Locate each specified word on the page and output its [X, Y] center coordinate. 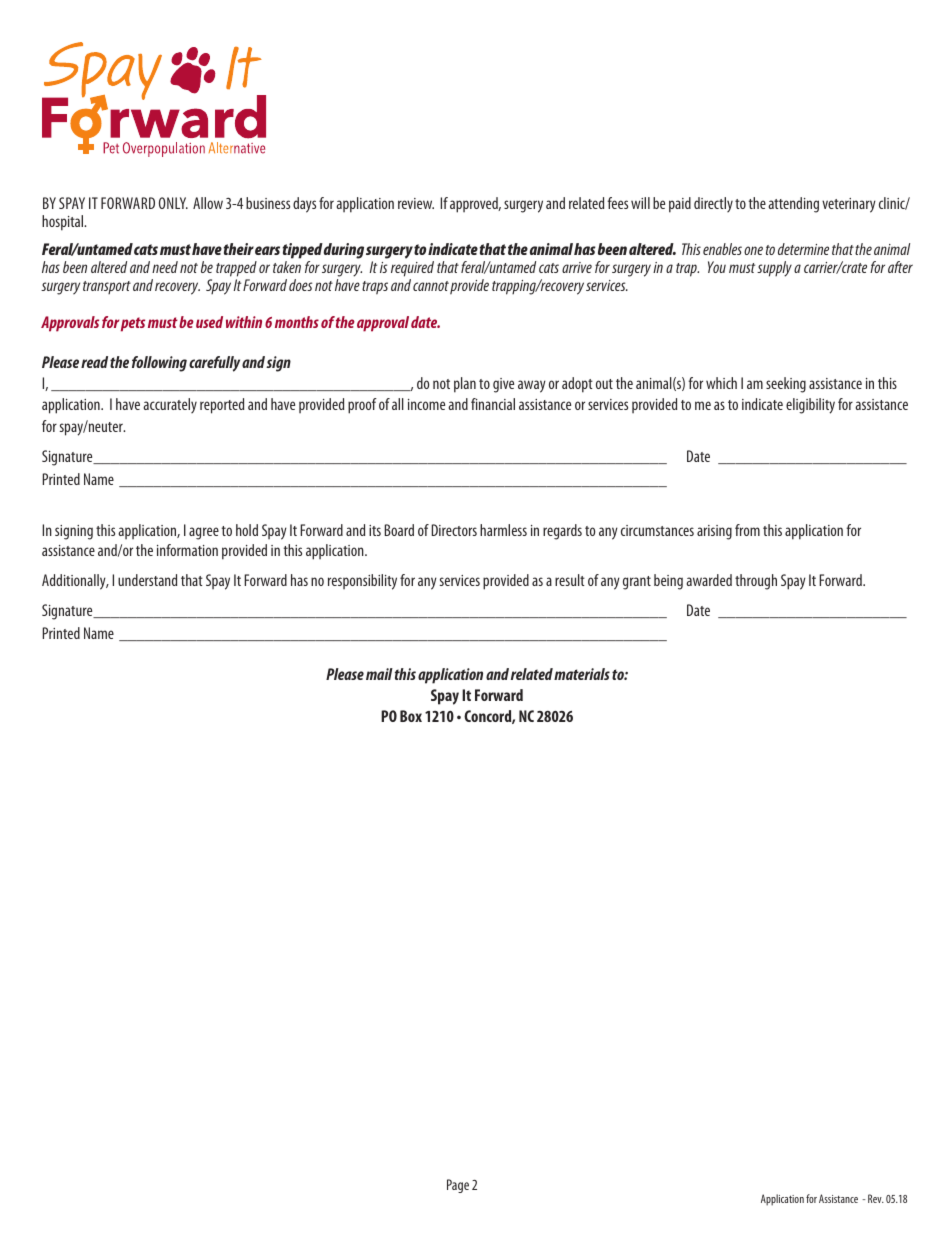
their [239, 249]
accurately [170, 405]
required [412, 269]
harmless [503, 530]
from [747, 530]
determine [803, 249]
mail [379, 674]
